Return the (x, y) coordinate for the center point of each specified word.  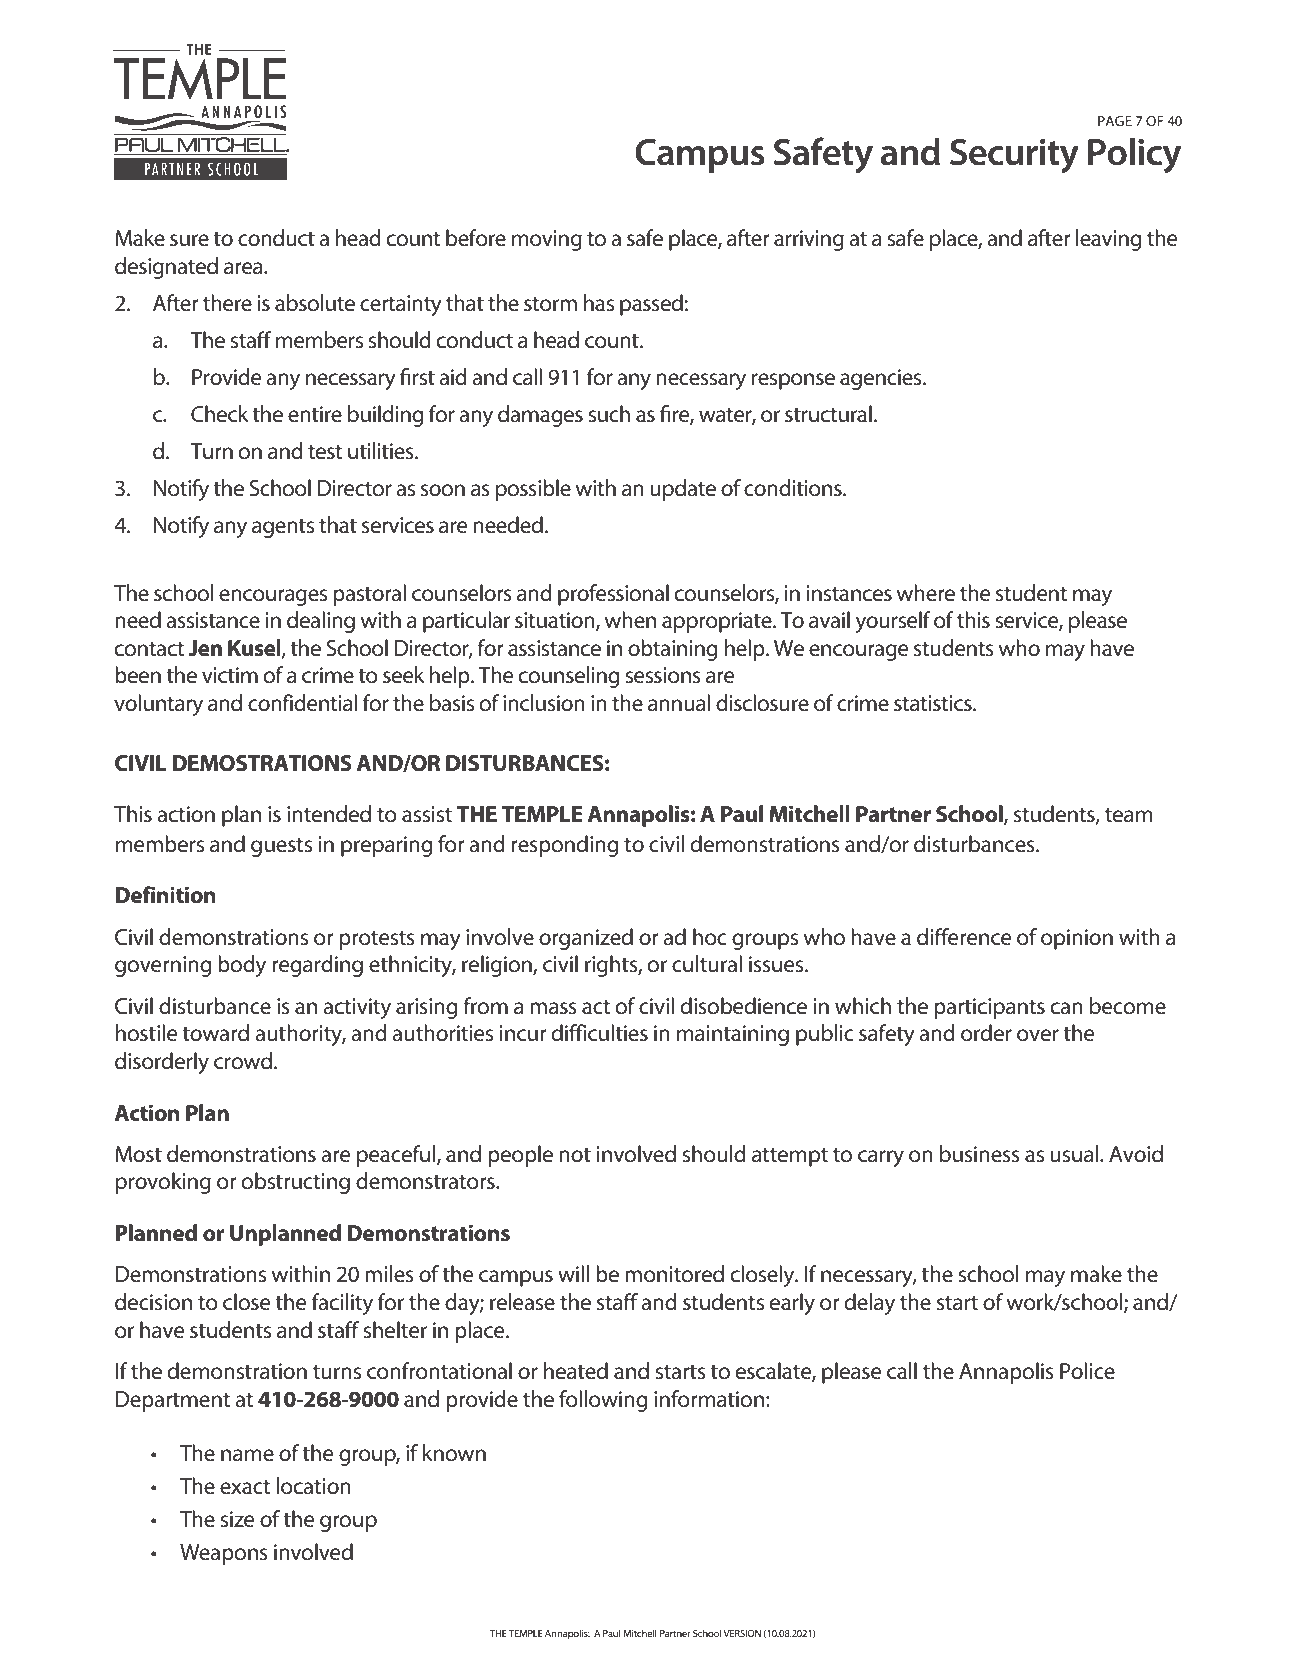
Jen (205, 648)
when (630, 620)
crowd (243, 1061)
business (980, 1154)
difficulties (600, 1033)
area (244, 268)
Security (1014, 156)
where (926, 593)
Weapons (224, 1554)
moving (547, 240)
